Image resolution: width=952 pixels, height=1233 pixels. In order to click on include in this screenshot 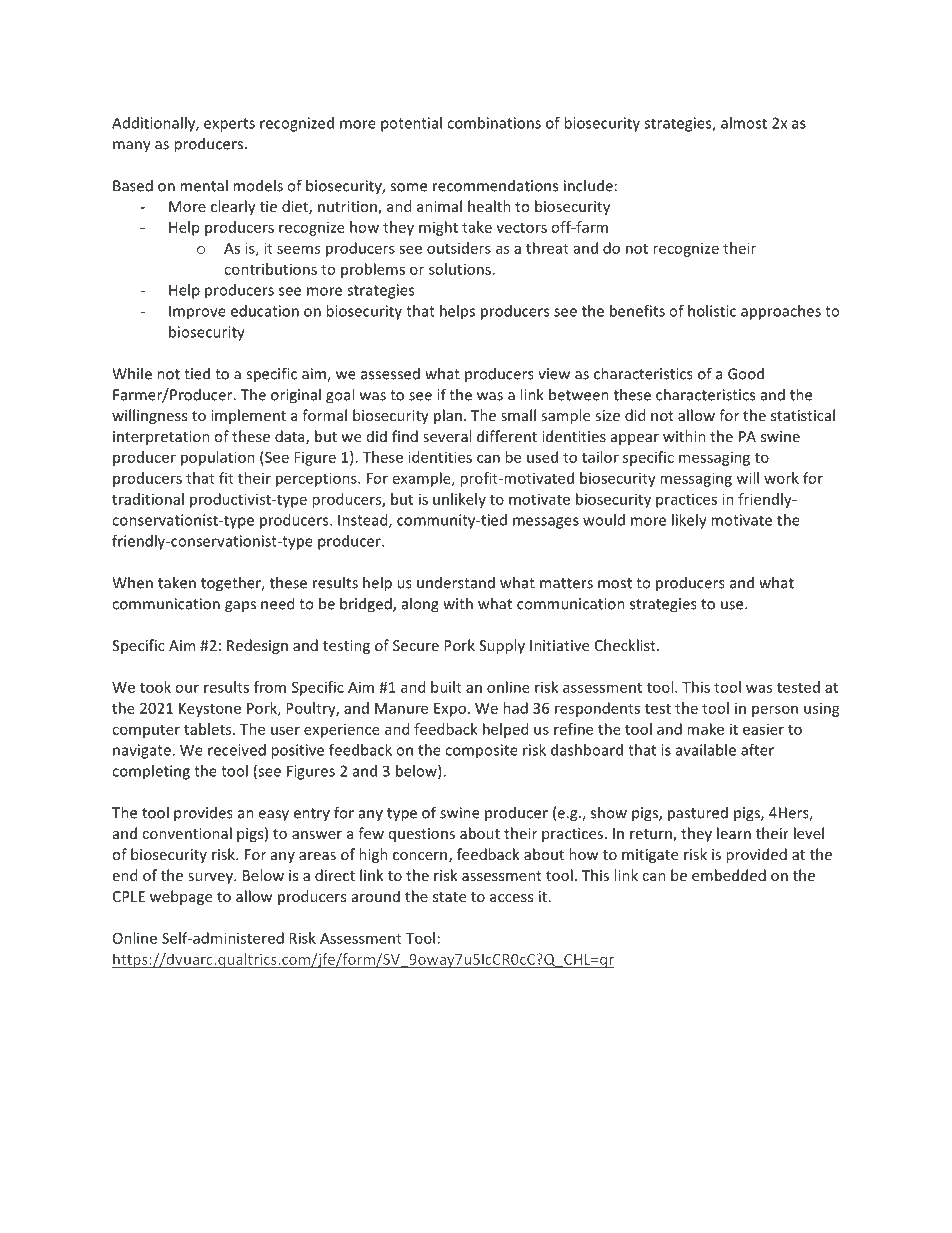, I will do `click(588, 185)`.
